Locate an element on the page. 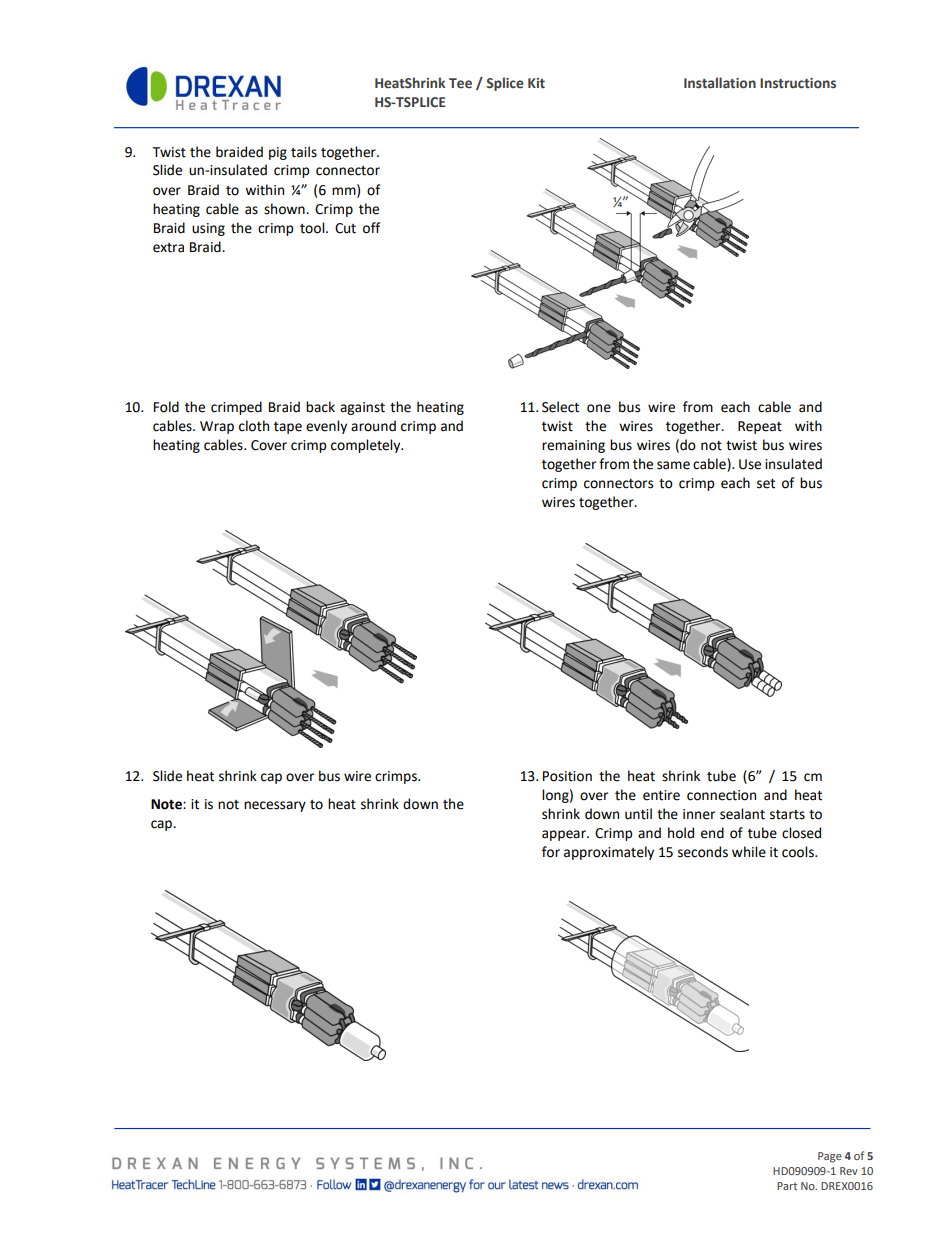  for is located at coordinates (551, 852).
